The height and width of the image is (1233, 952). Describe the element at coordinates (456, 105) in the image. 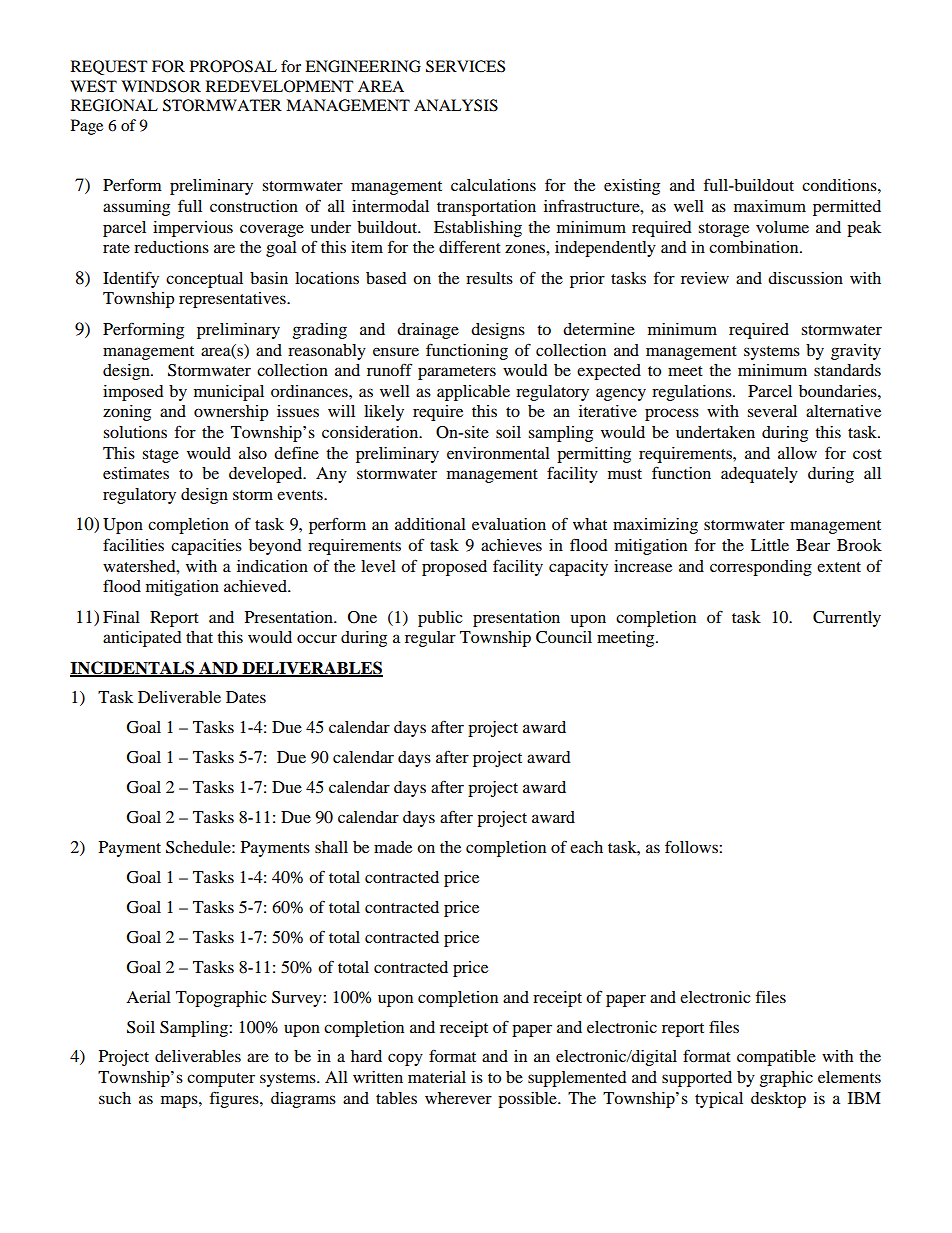

I see `ANALYSIS` at that location.
